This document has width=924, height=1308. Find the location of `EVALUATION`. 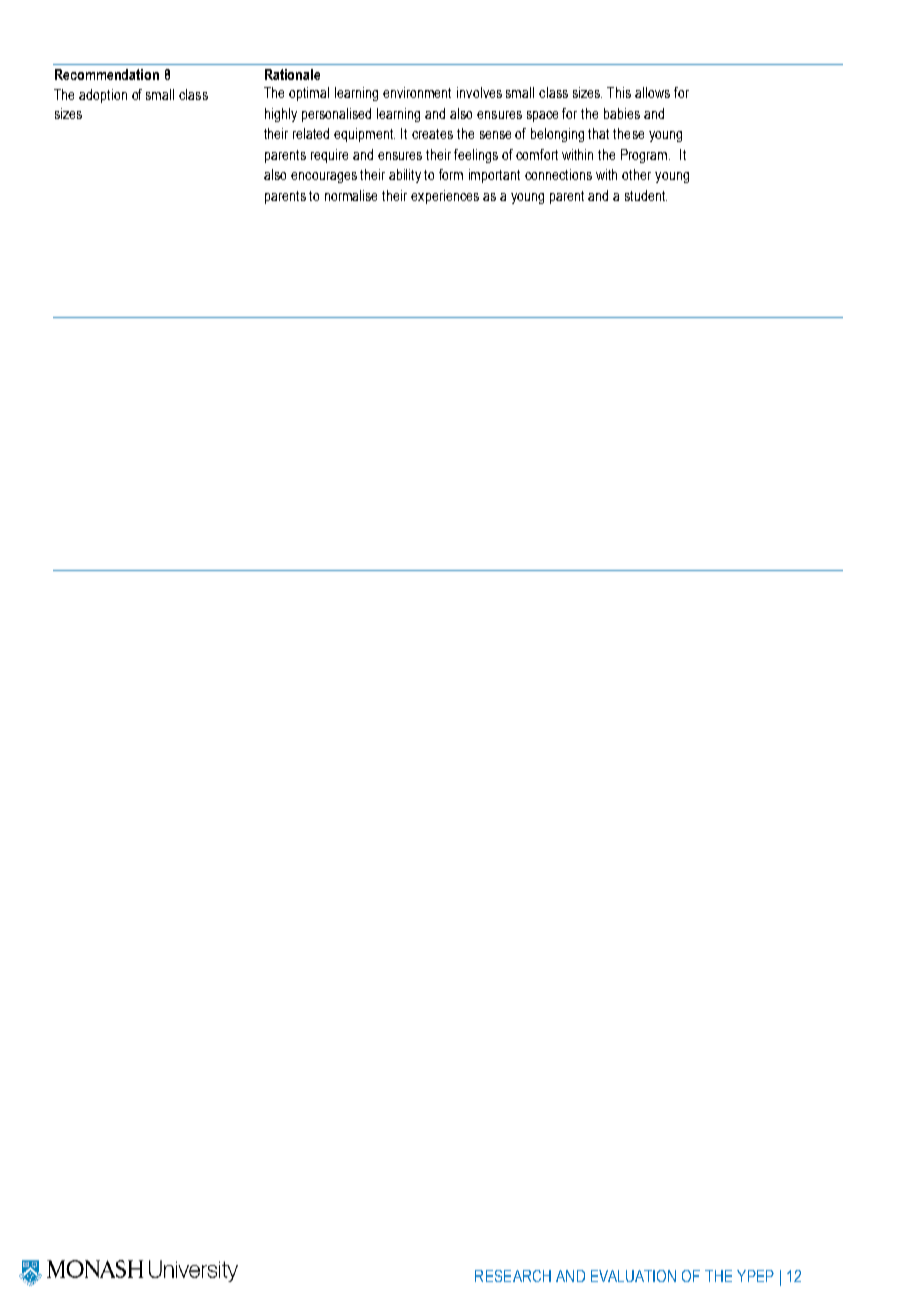

EVALUATION is located at coordinates (633, 1276).
